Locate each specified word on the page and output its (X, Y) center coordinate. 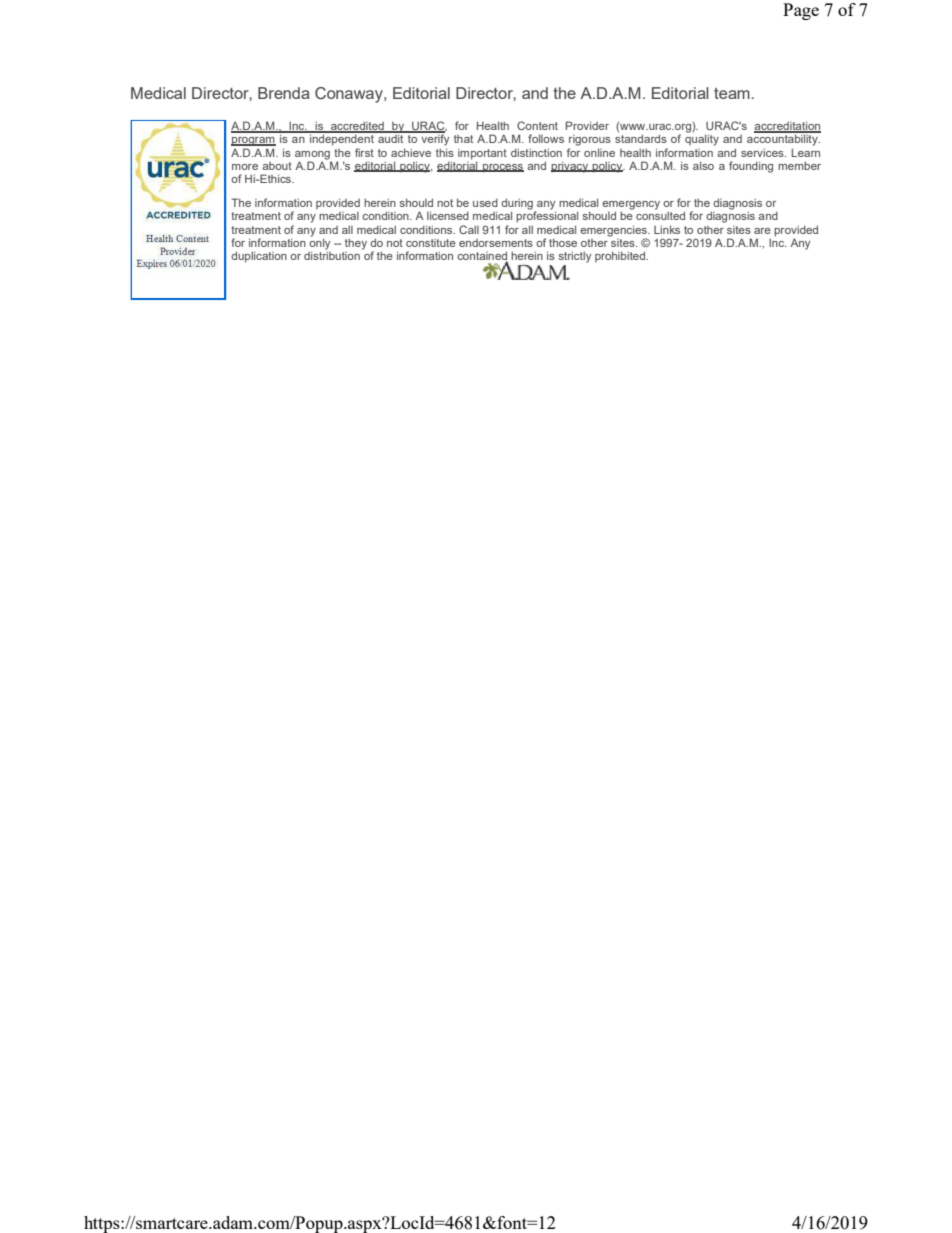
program (253, 141)
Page (801, 11)
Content (537, 125)
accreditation (787, 127)
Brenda (284, 93)
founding (751, 167)
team (733, 93)
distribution (332, 254)
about (277, 166)
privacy (571, 167)
